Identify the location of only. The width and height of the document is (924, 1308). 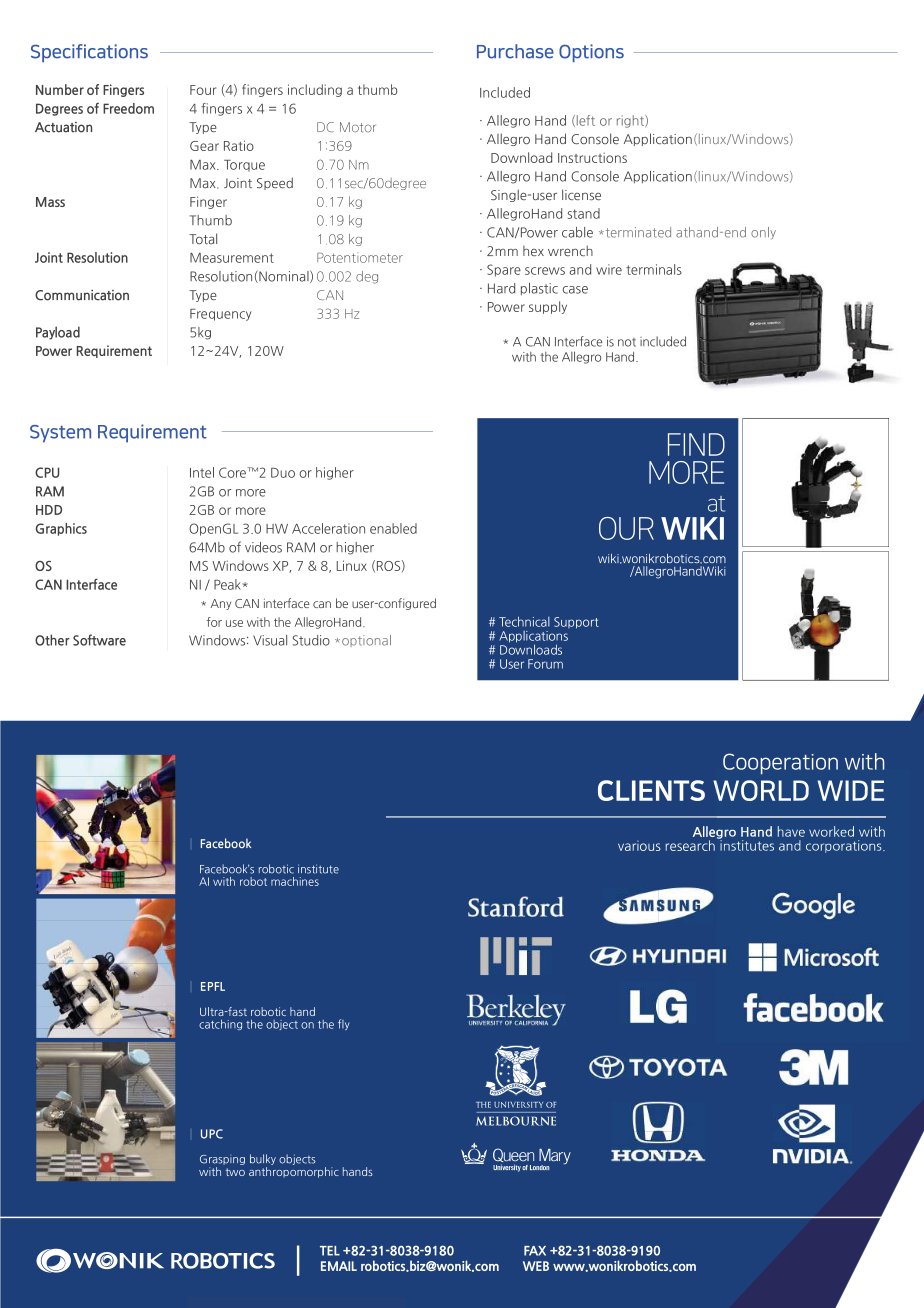
(763, 233).
